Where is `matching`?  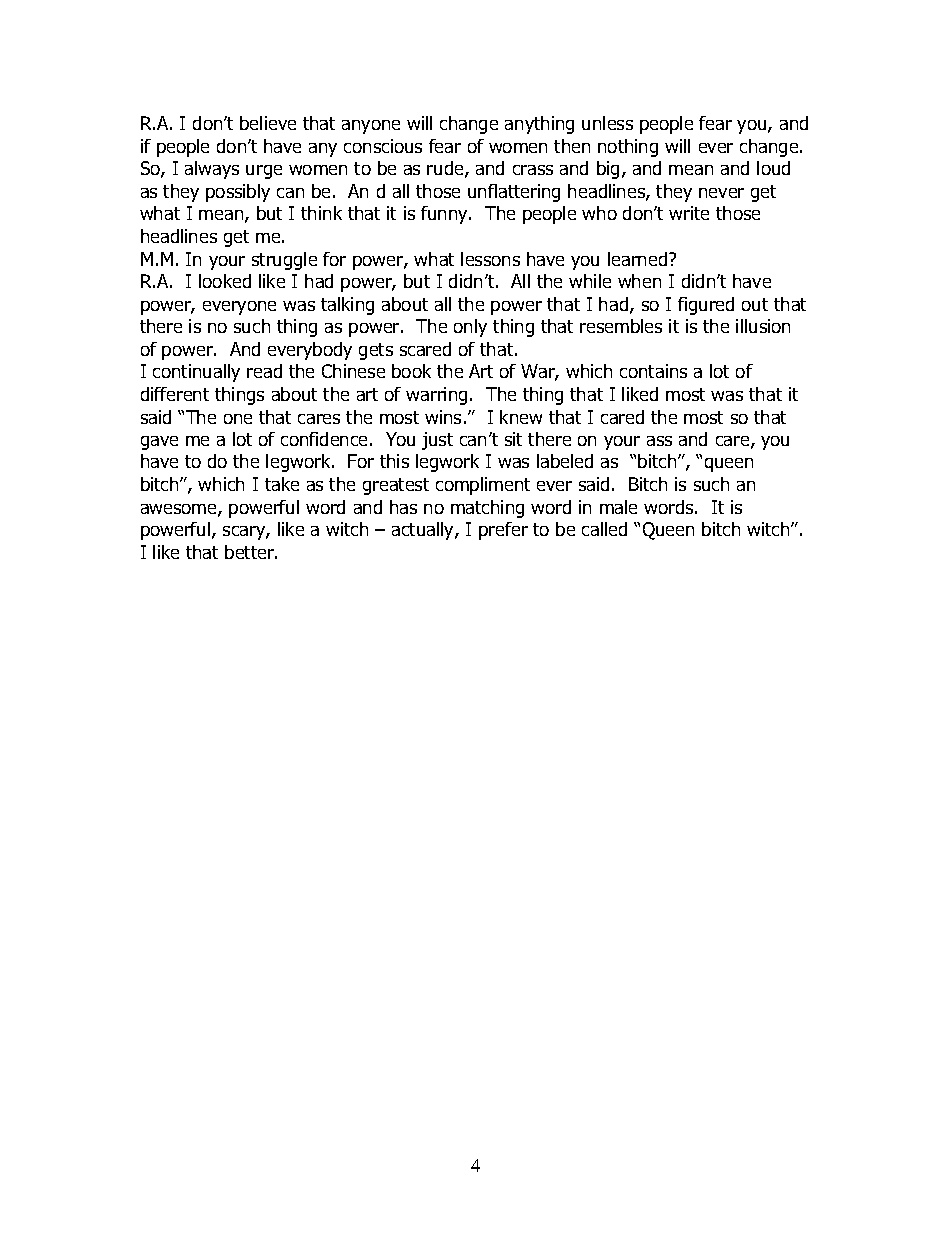
matching is located at coordinates (487, 509).
